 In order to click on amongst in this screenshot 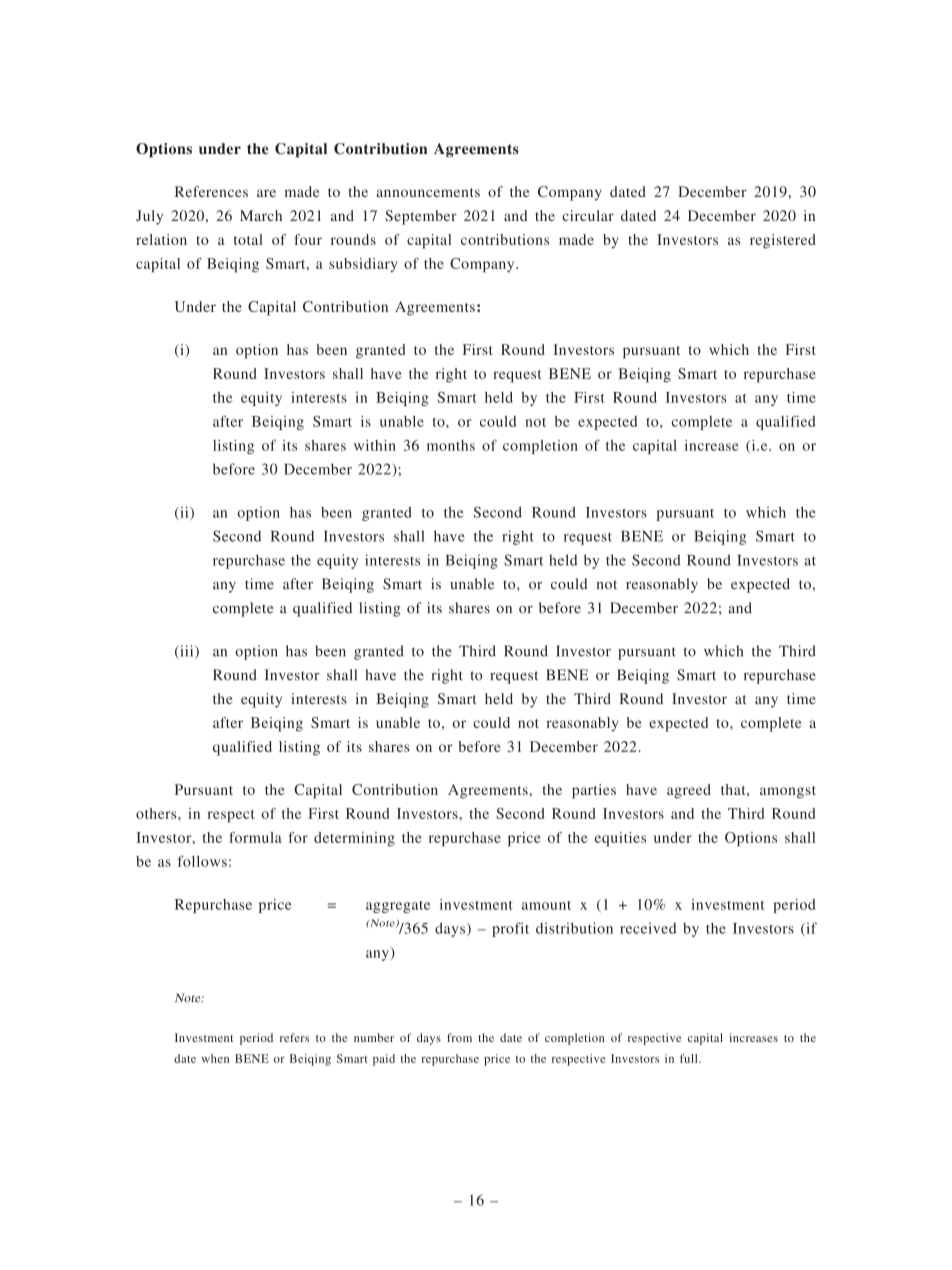, I will do `click(788, 792)`.
